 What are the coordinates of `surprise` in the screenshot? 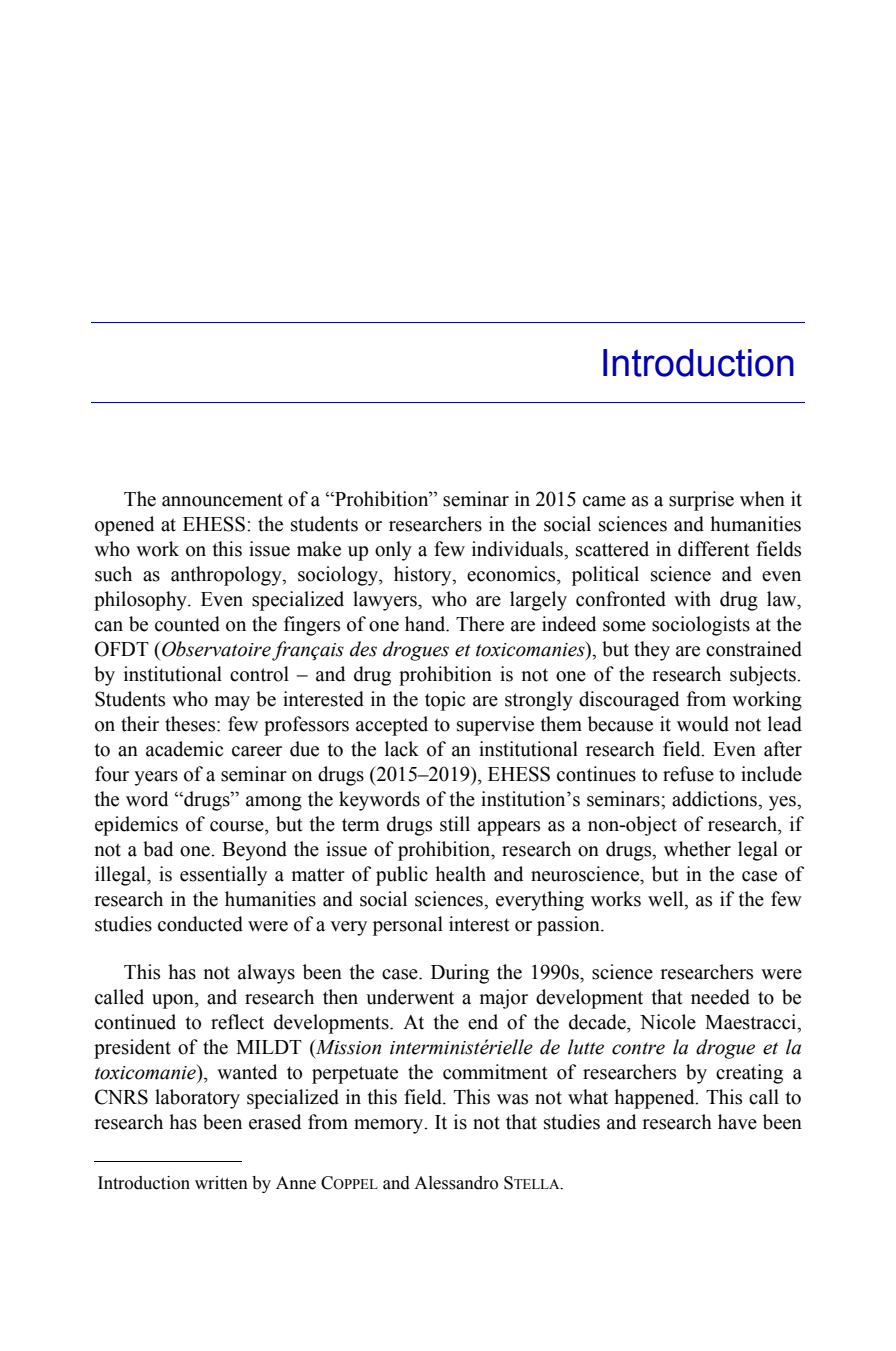 It's located at (701, 501).
